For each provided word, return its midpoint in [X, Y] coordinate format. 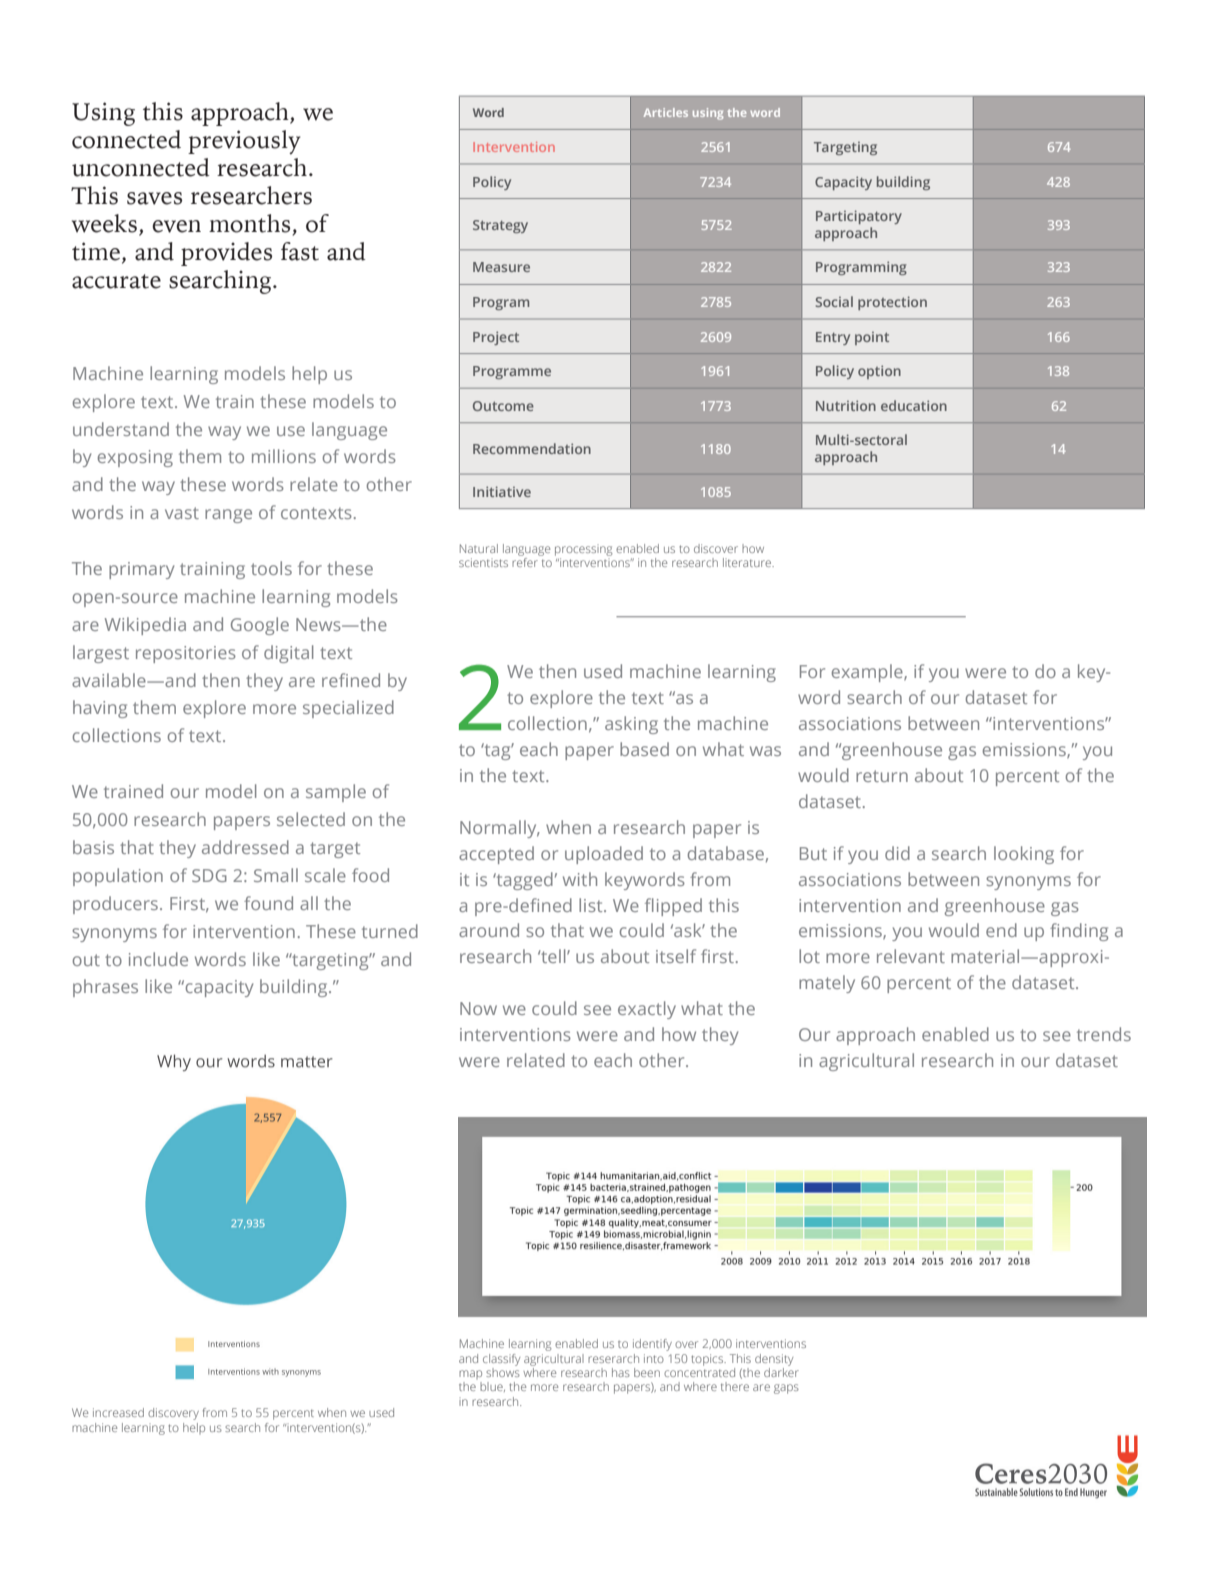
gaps [786, 1389]
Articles [666, 112]
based [644, 749]
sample [336, 793]
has [621, 1372]
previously [244, 142]
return [882, 776]
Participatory [859, 217]
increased [118, 1412]
